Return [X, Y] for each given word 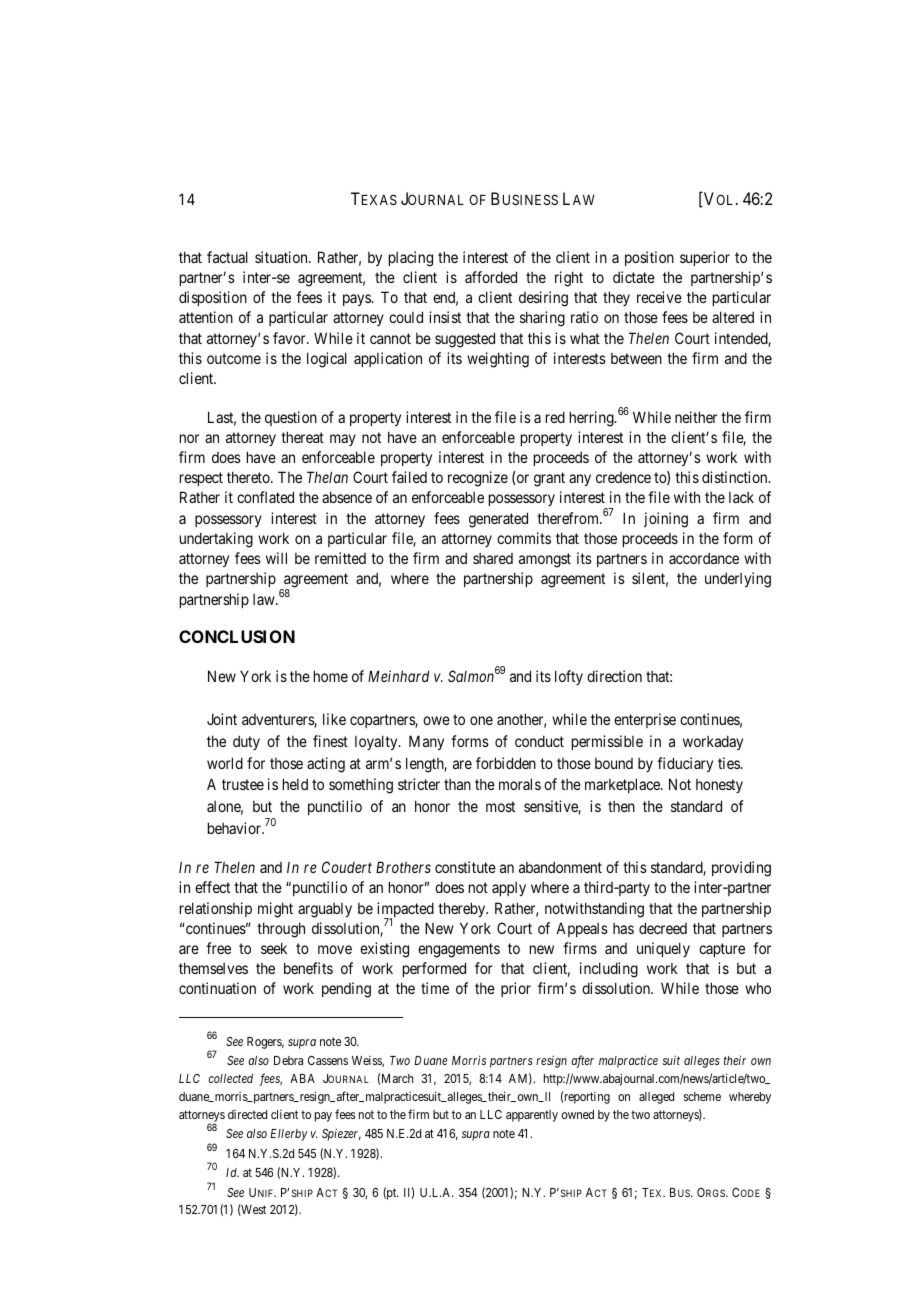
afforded [491, 277]
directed [247, 1114]
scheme [702, 1096]
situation [282, 257]
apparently [532, 1116]
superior [705, 258]
